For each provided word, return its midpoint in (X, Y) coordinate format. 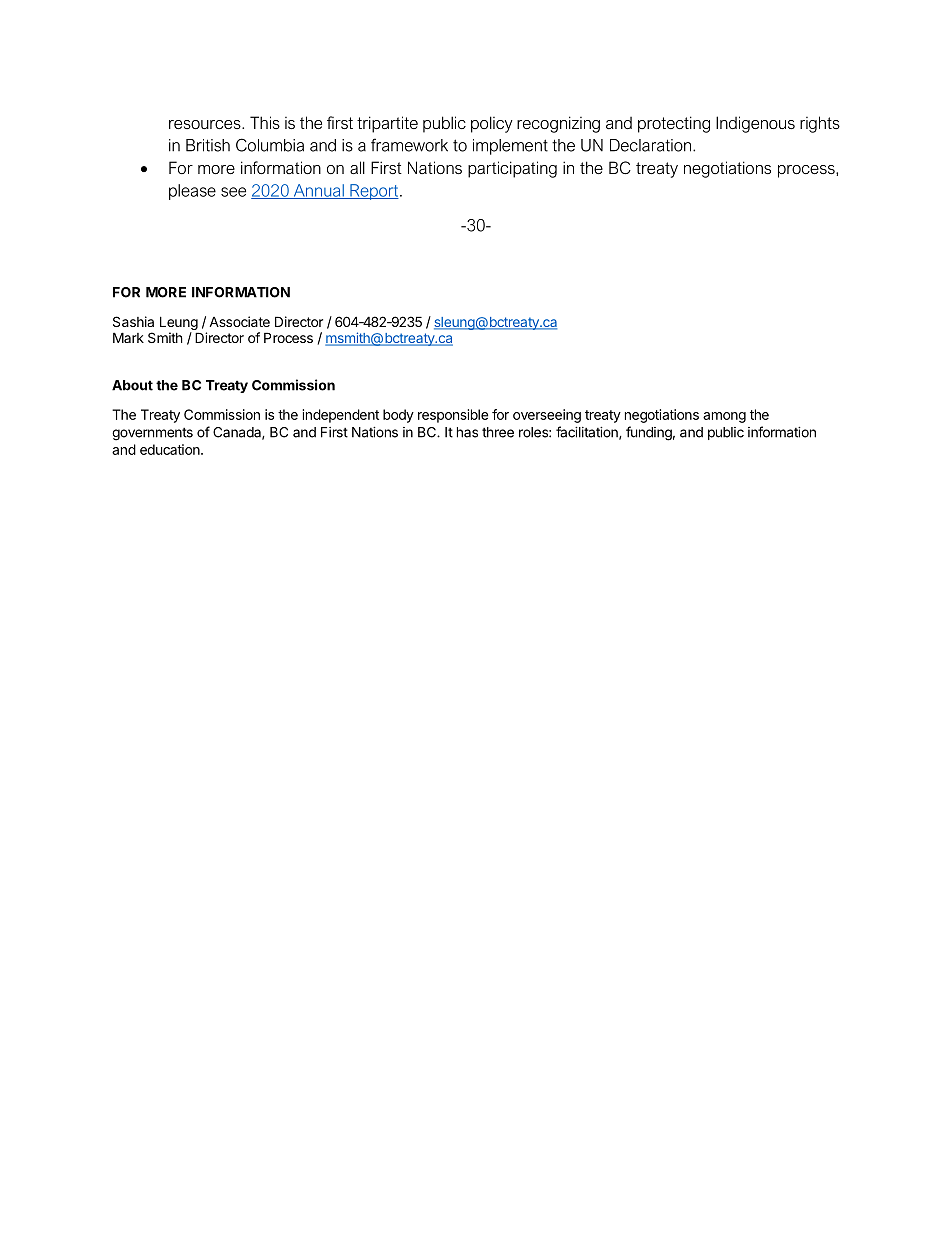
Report (374, 192)
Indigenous (755, 124)
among (724, 417)
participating (512, 169)
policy (492, 124)
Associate (239, 321)
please (192, 192)
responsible (453, 416)
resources (206, 124)
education (171, 449)
